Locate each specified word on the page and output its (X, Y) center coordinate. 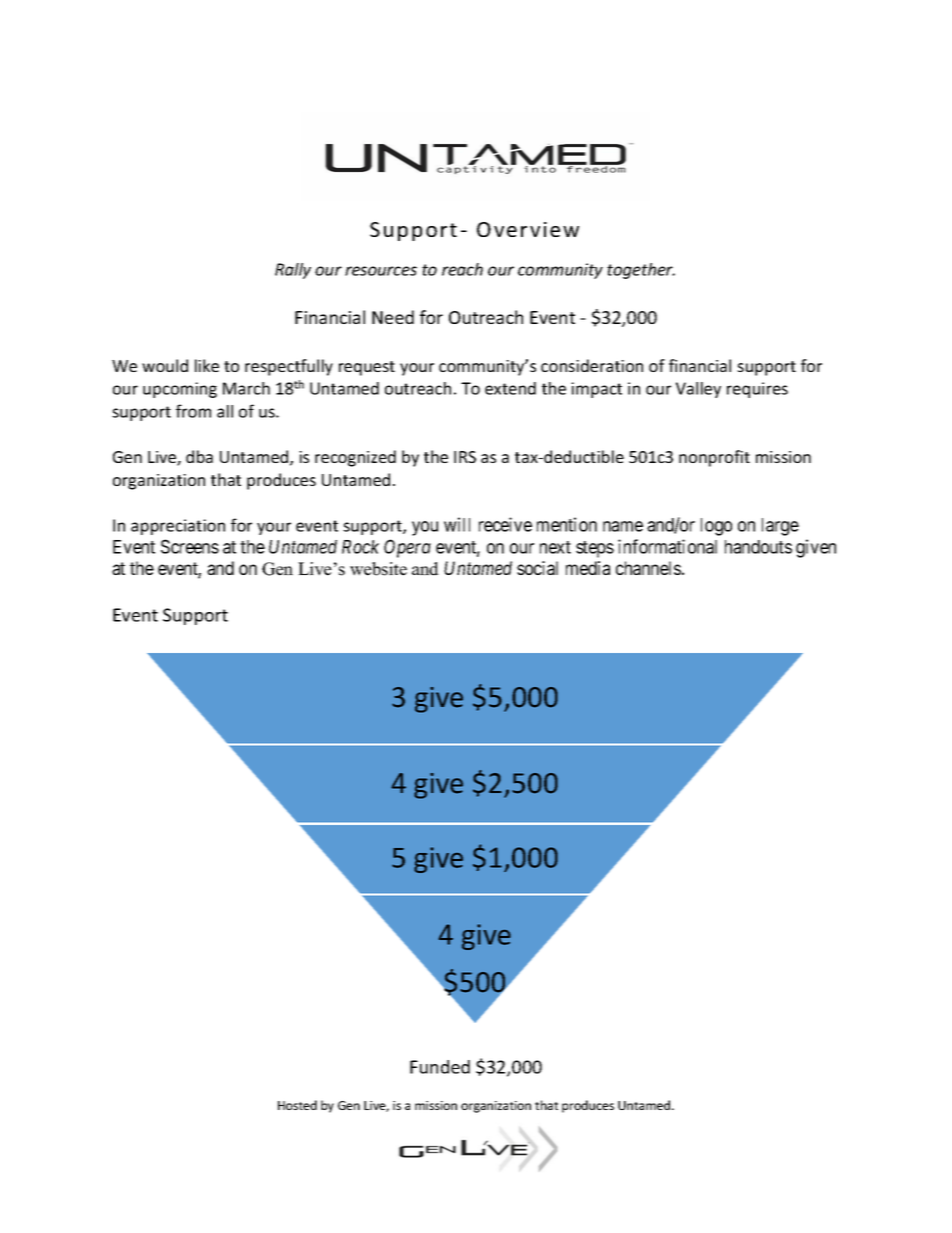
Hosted (297, 1105)
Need (393, 317)
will (457, 524)
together (641, 271)
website (378, 569)
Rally (293, 271)
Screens (190, 546)
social (537, 568)
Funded (440, 1067)
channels (648, 568)
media (588, 568)
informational (667, 546)
